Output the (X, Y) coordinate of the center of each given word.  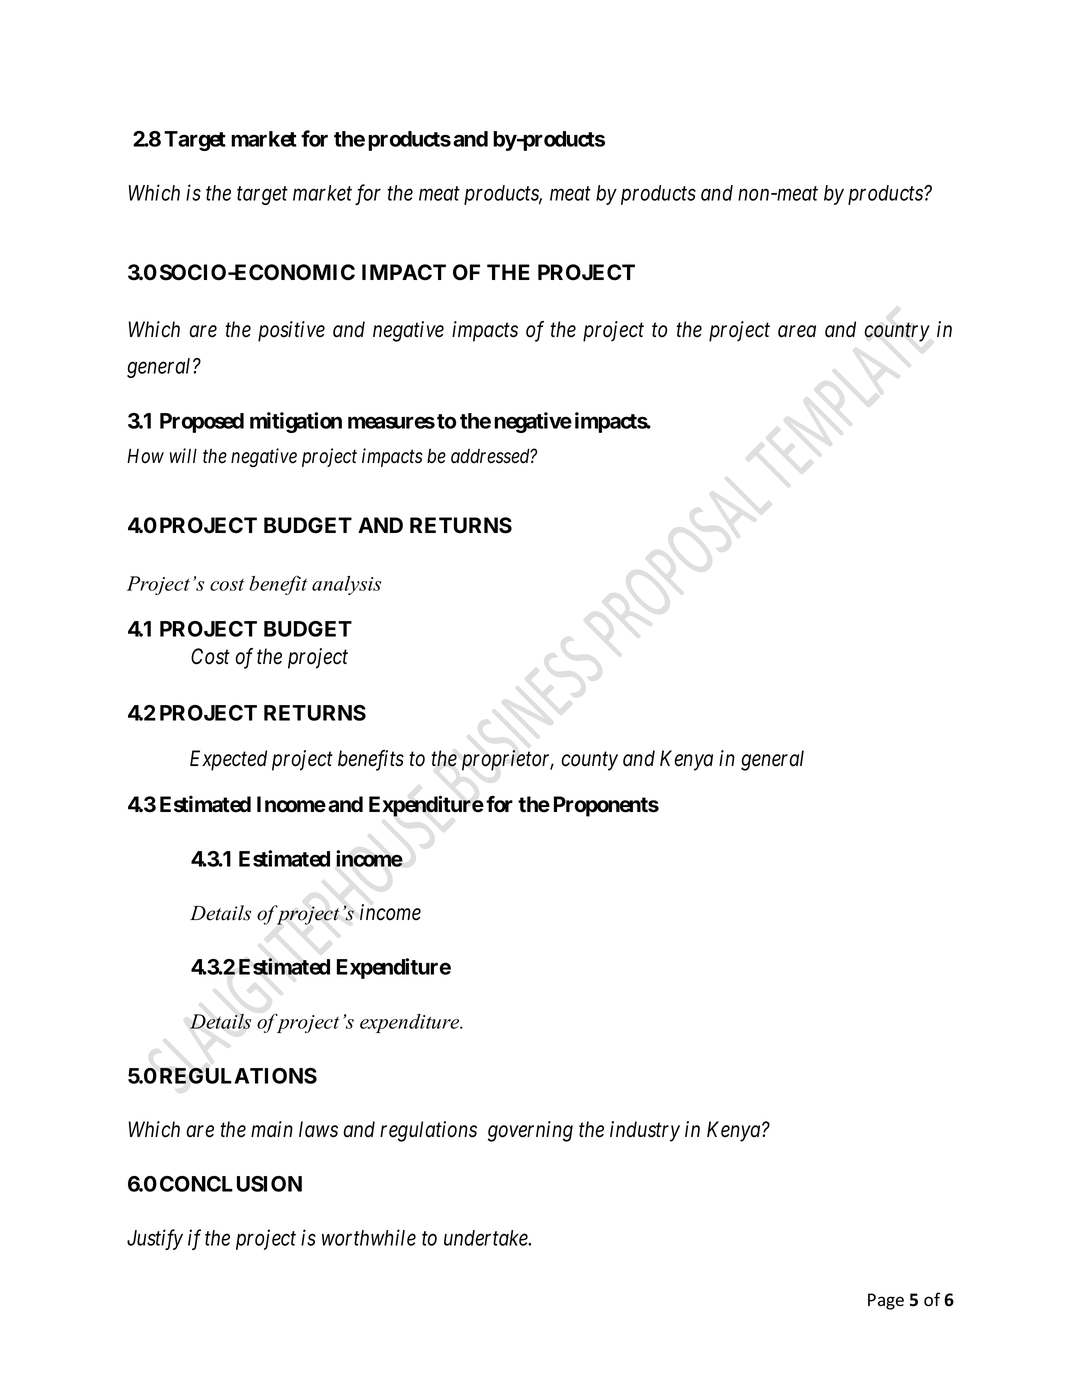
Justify (155, 1239)
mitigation (296, 422)
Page (886, 1301)
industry (645, 1131)
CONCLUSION (231, 1184)
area (797, 332)
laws (318, 1129)
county (589, 761)
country (897, 332)
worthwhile (369, 1237)
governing (530, 1131)
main (272, 1129)
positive (291, 331)
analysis (346, 585)
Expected (228, 760)
